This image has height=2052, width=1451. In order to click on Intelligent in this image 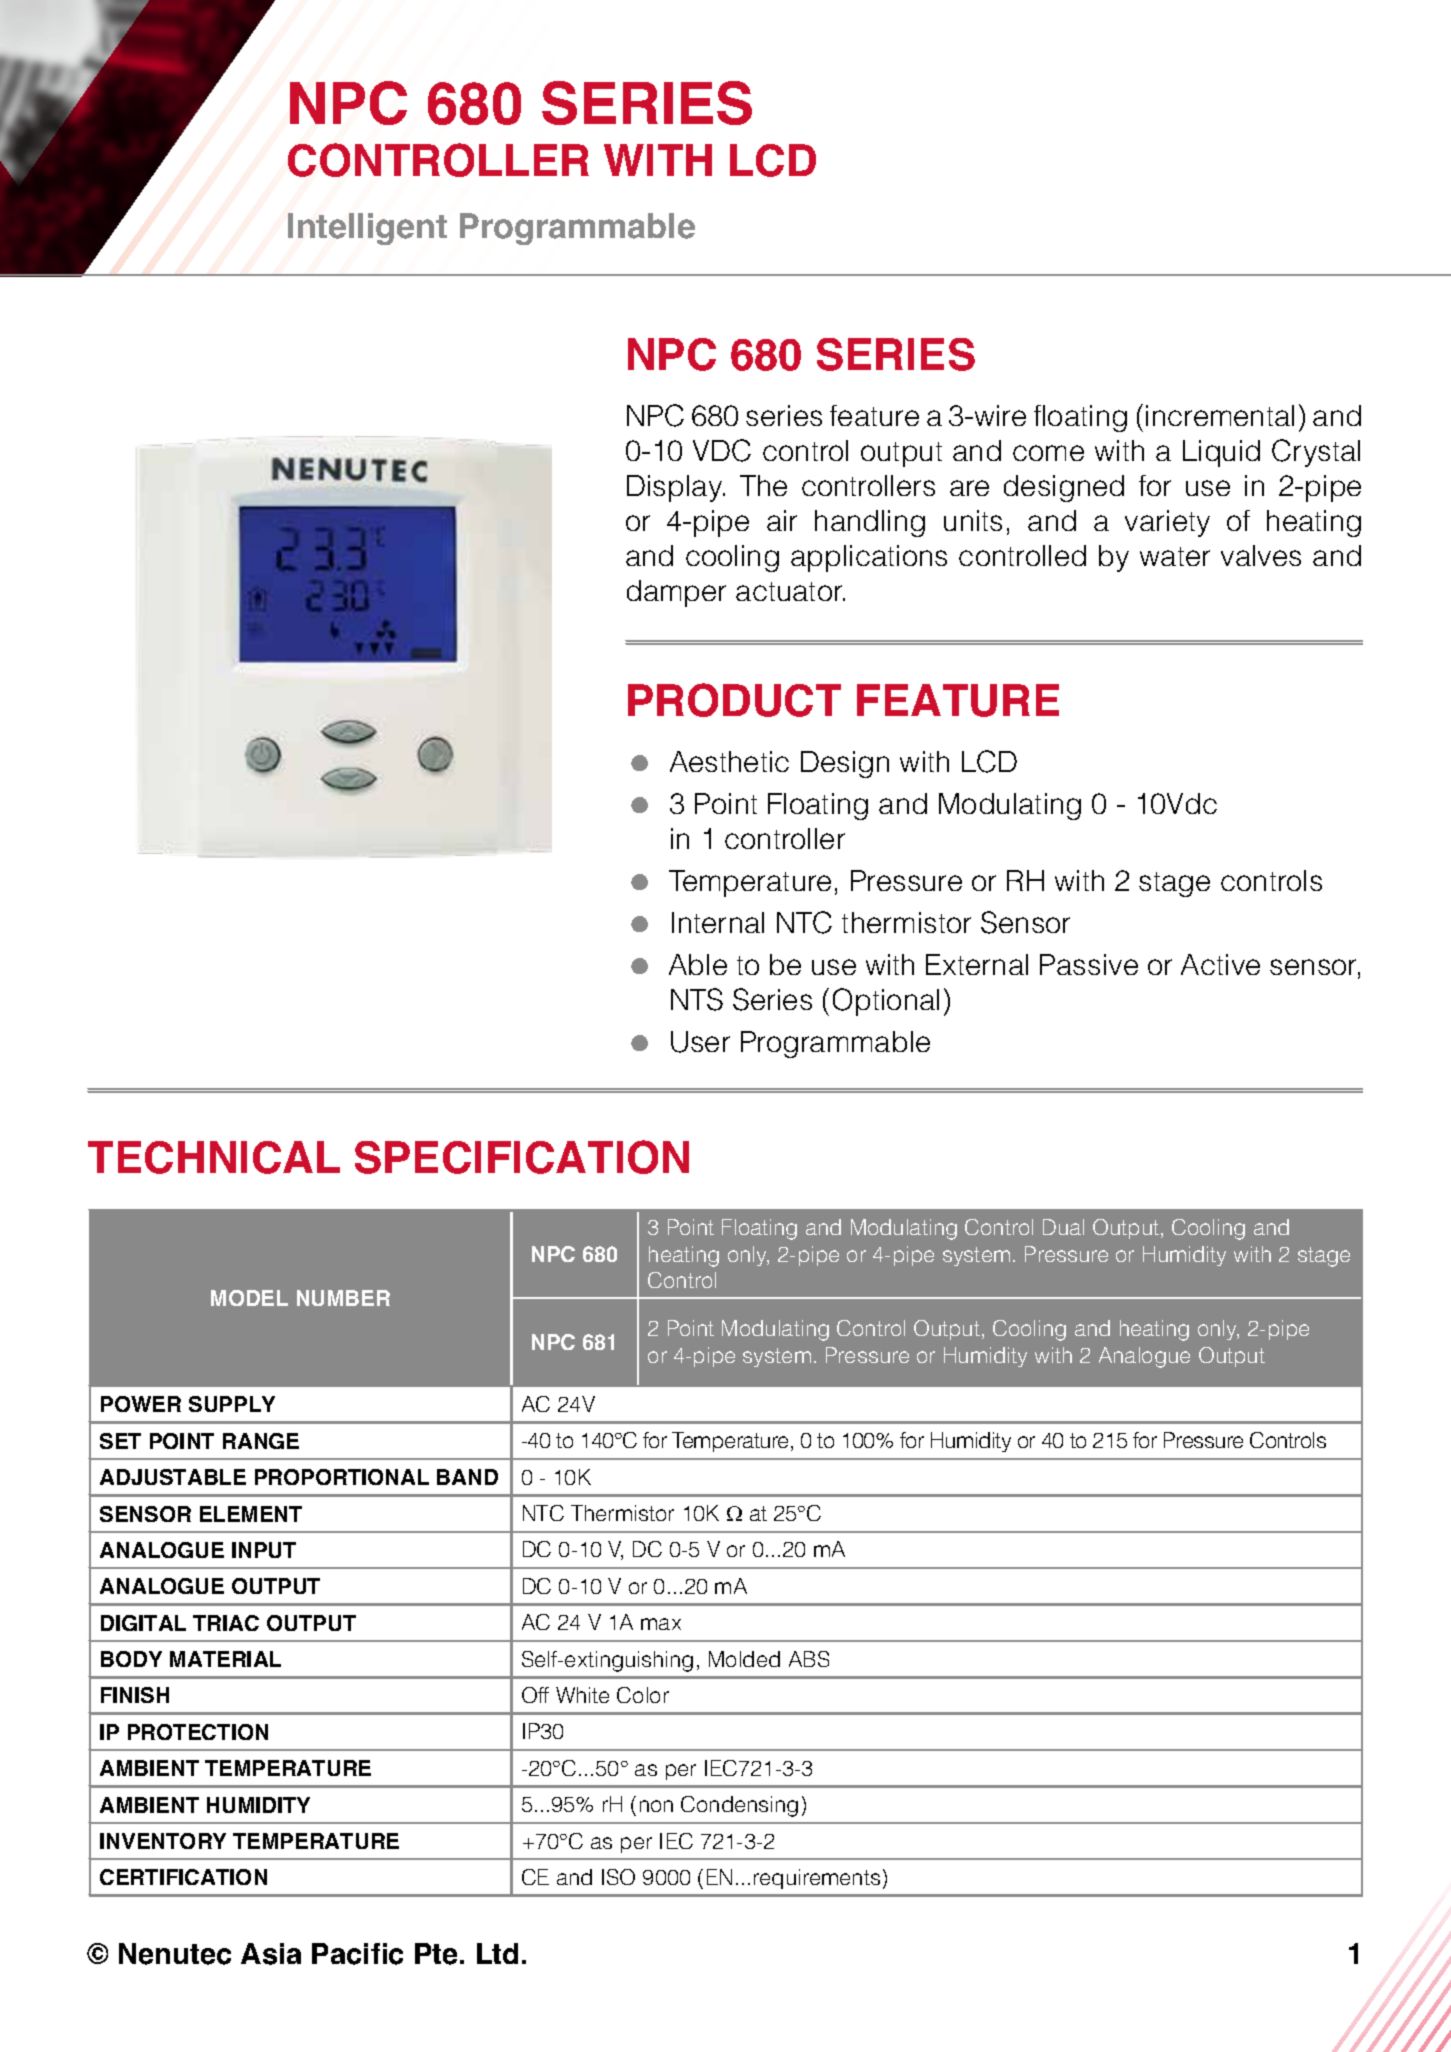, I will do `click(367, 229)`.
